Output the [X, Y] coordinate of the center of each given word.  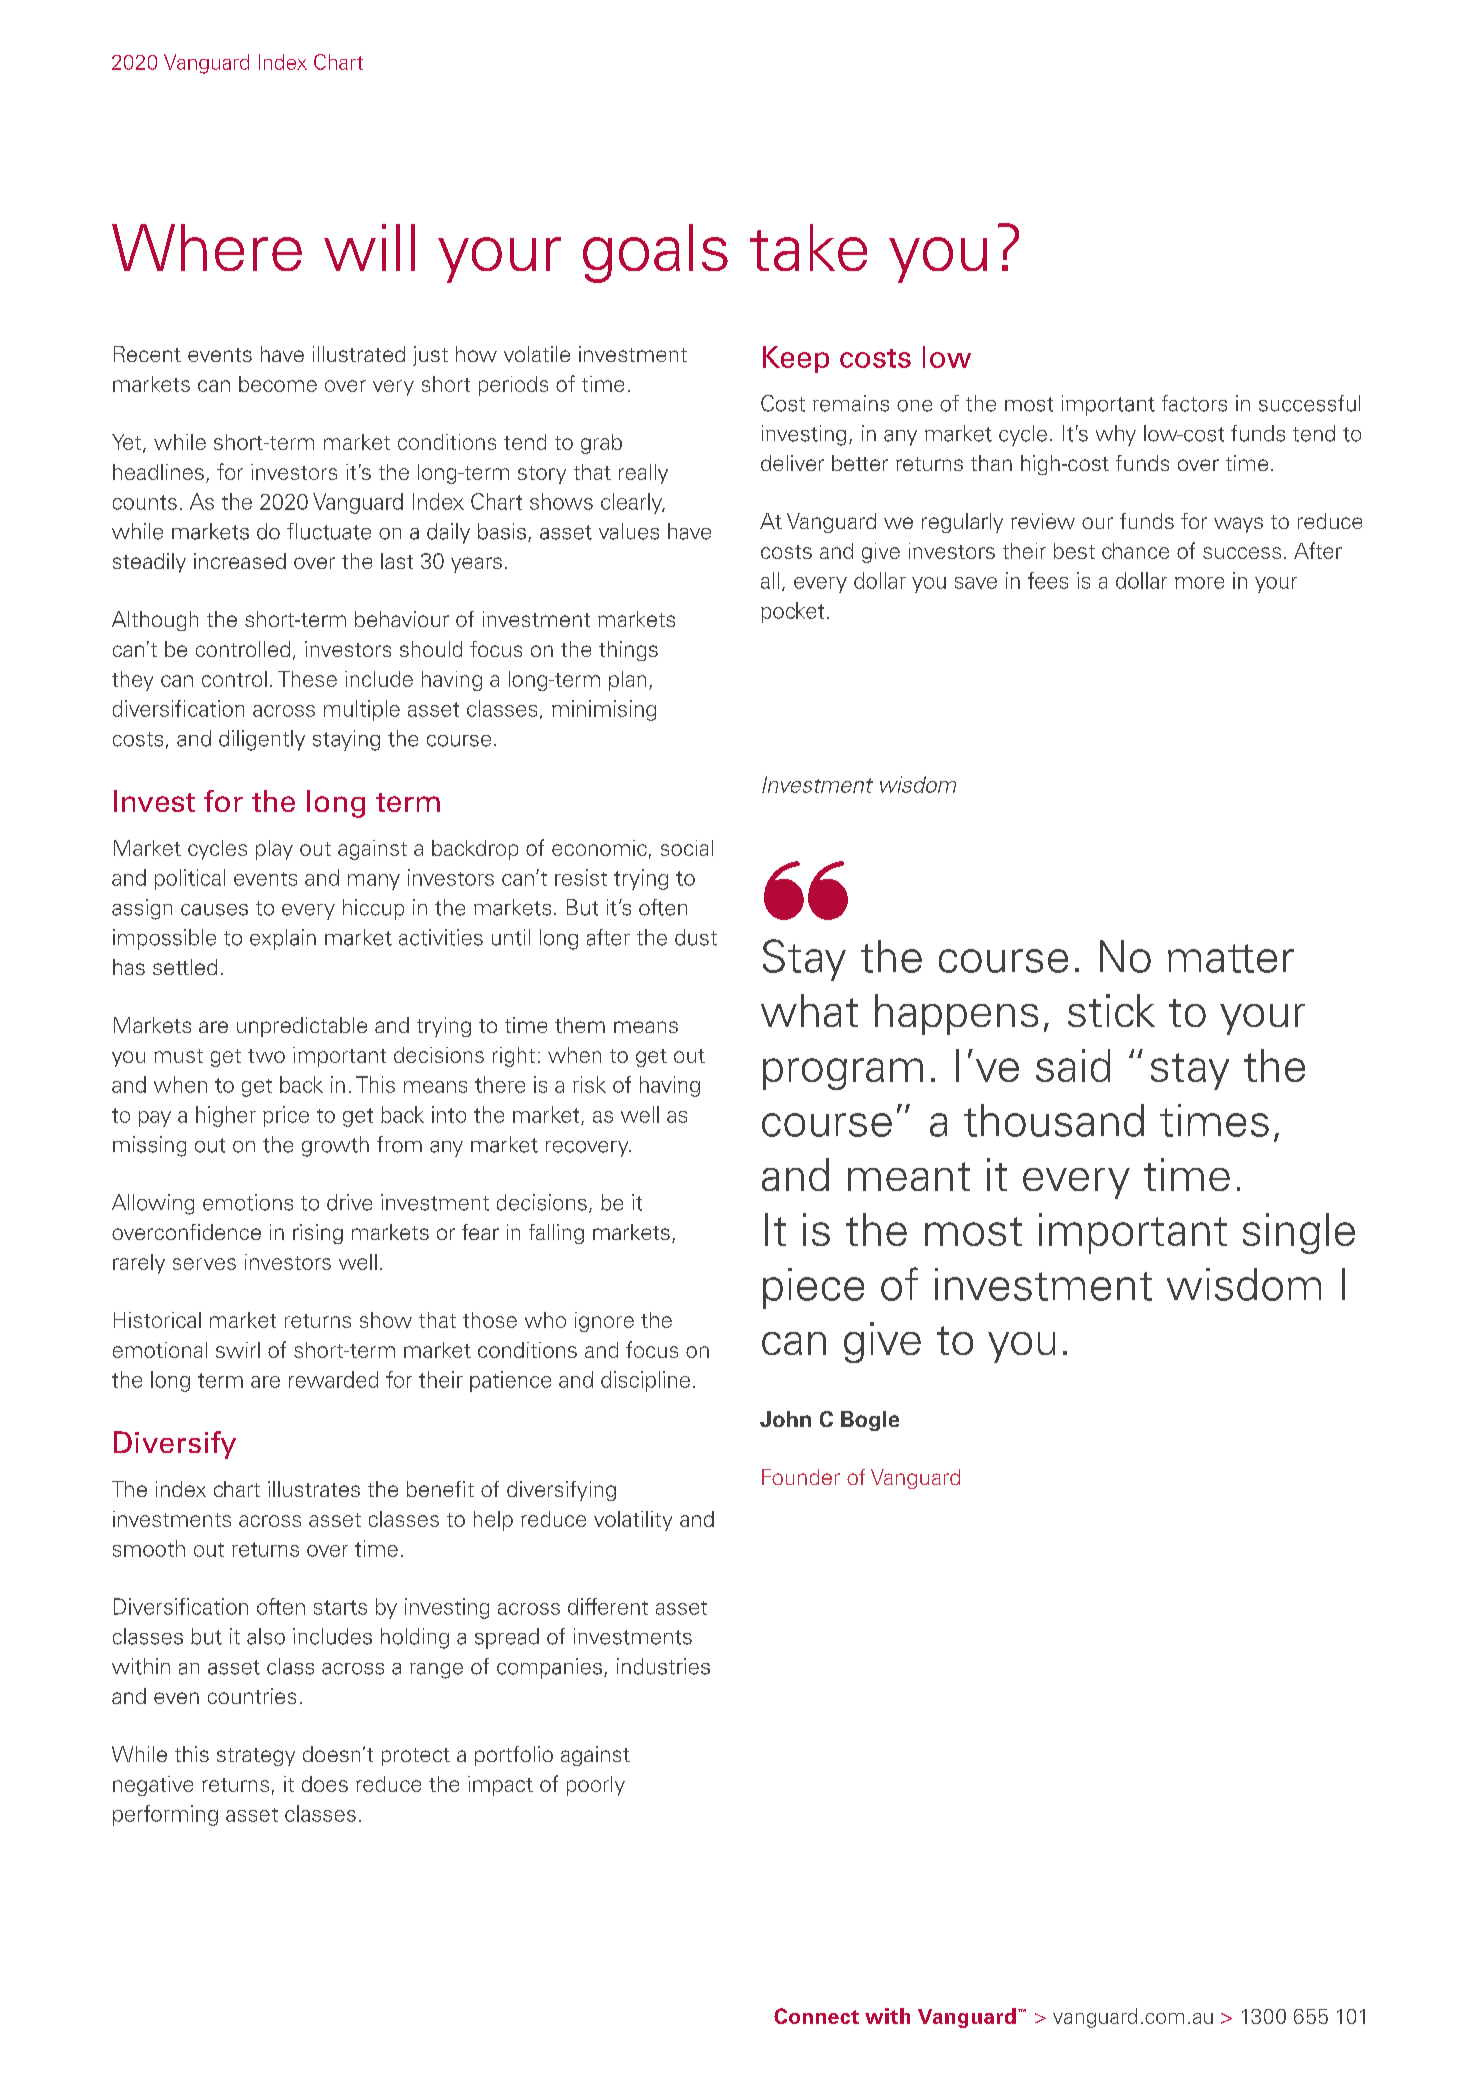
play [274, 850]
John [785, 1419]
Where [207, 247]
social [687, 848]
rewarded [333, 1379]
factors [1194, 403]
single [1299, 1233]
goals [655, 253]
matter [1231, 958]
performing [165, 1815]
